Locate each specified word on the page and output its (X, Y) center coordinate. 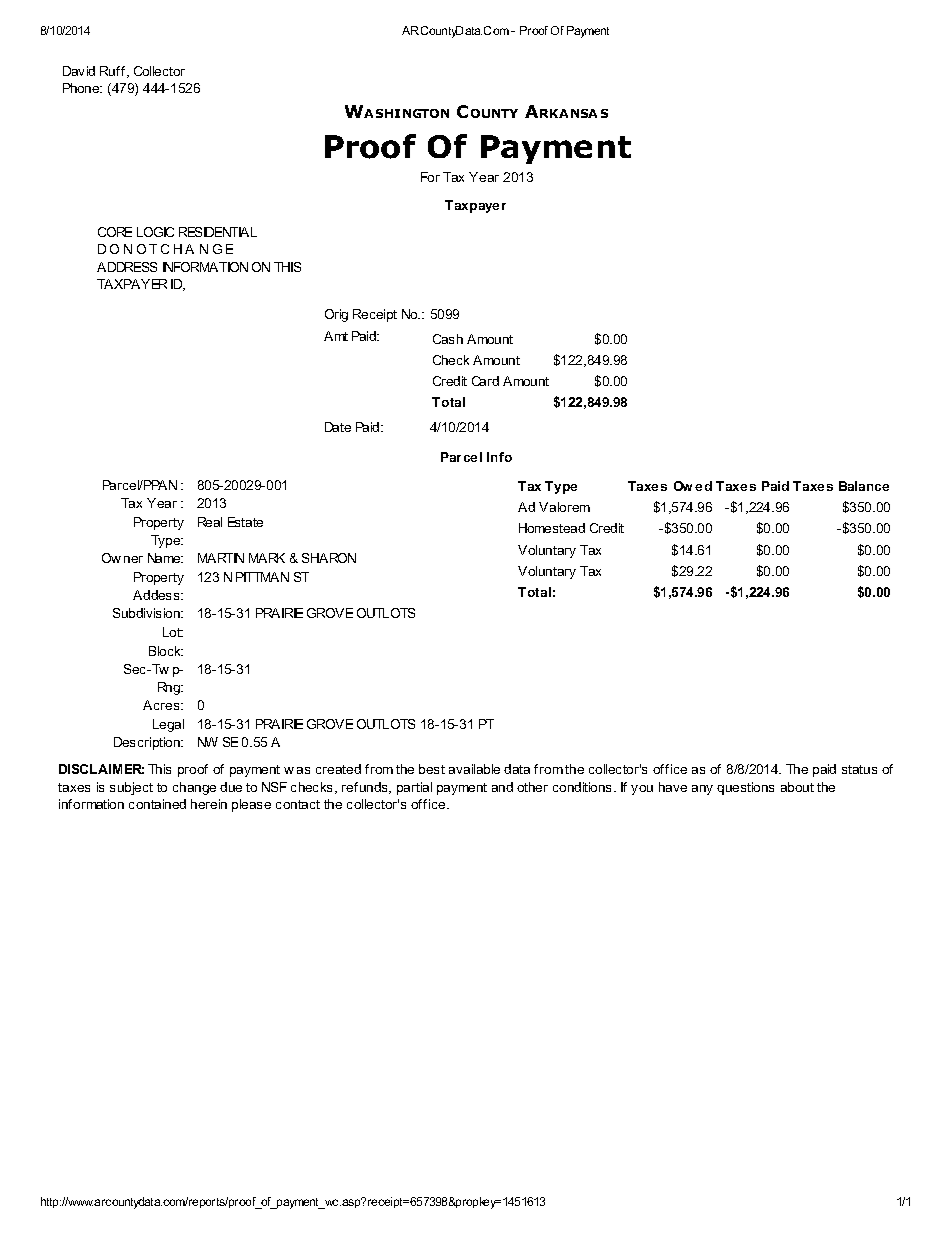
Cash (448, 339)
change (194, 788)
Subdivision (148, 613)
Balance (864, 486)
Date (338, 427)
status (859, 769)
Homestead (552, 528)
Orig (336, 315)
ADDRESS (127, 267)
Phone (82, 88)
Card (485, 381)
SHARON (329, 558)
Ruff (114, 72)
